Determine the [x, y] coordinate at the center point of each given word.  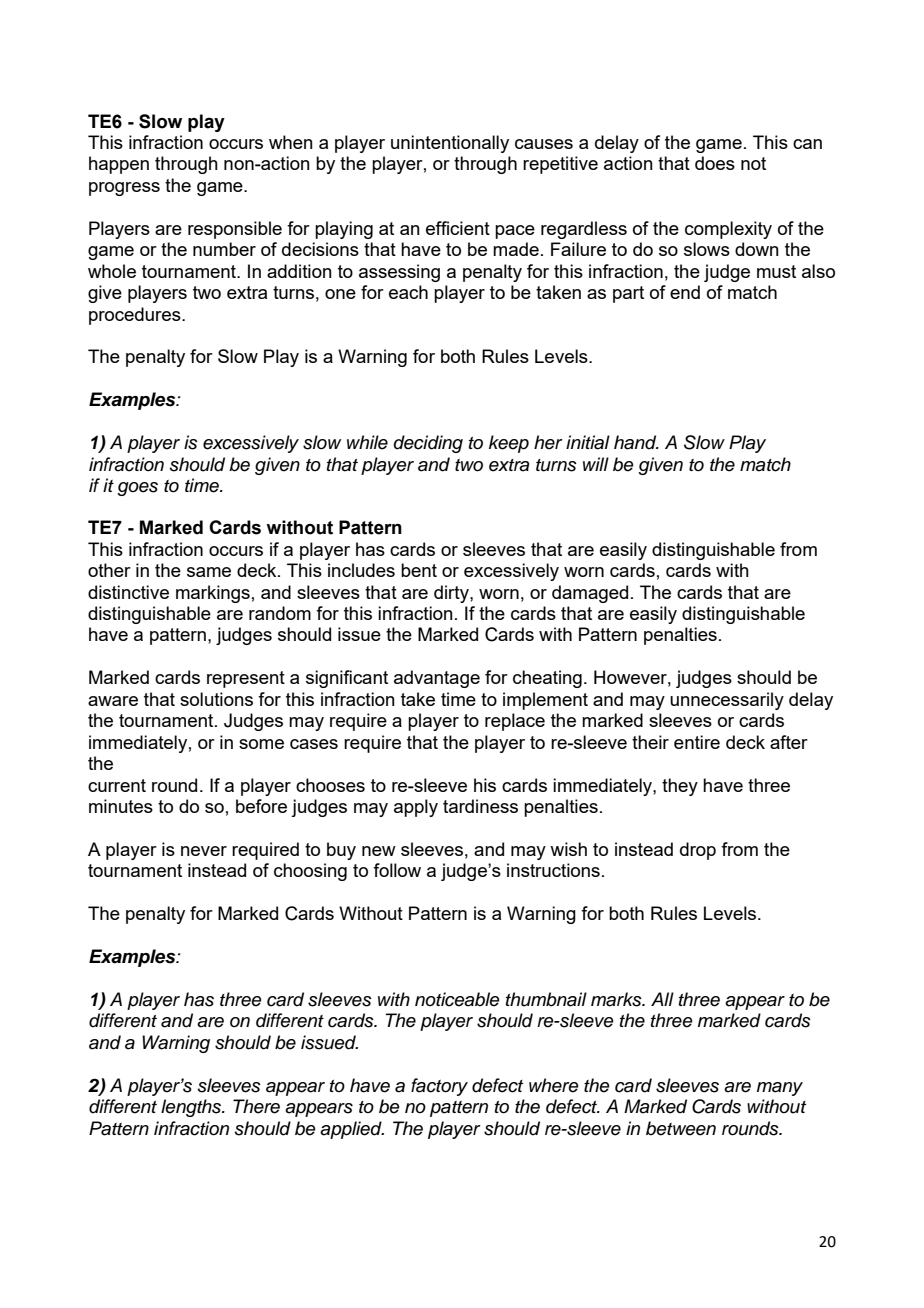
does [715, 163]
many [780, 1089]
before [261, 806]
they [680, 787]
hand [636, 442]
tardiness [480, 806]
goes [137, 489]
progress [124, 189]
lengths [192, 1108]
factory [439, 1087]
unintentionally [450, 144]
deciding [428, 444]
